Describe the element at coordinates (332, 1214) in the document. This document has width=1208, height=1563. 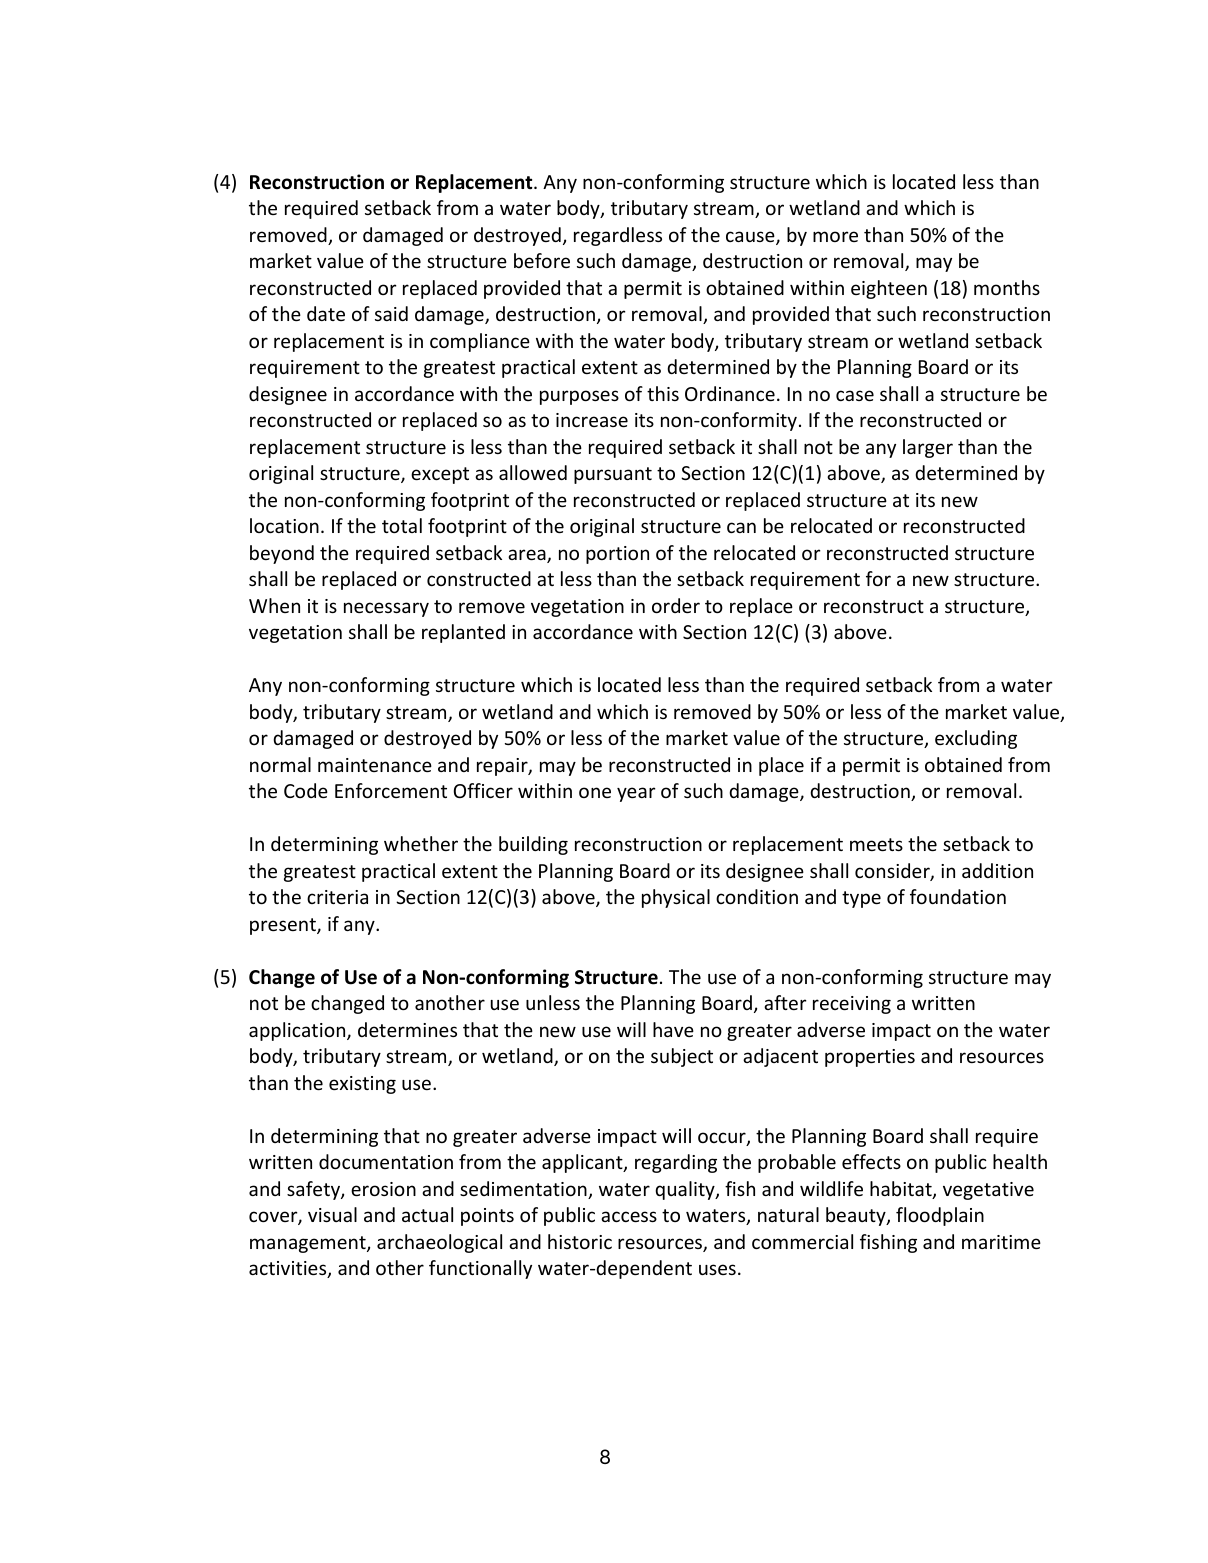
I see `visual` at that location.
